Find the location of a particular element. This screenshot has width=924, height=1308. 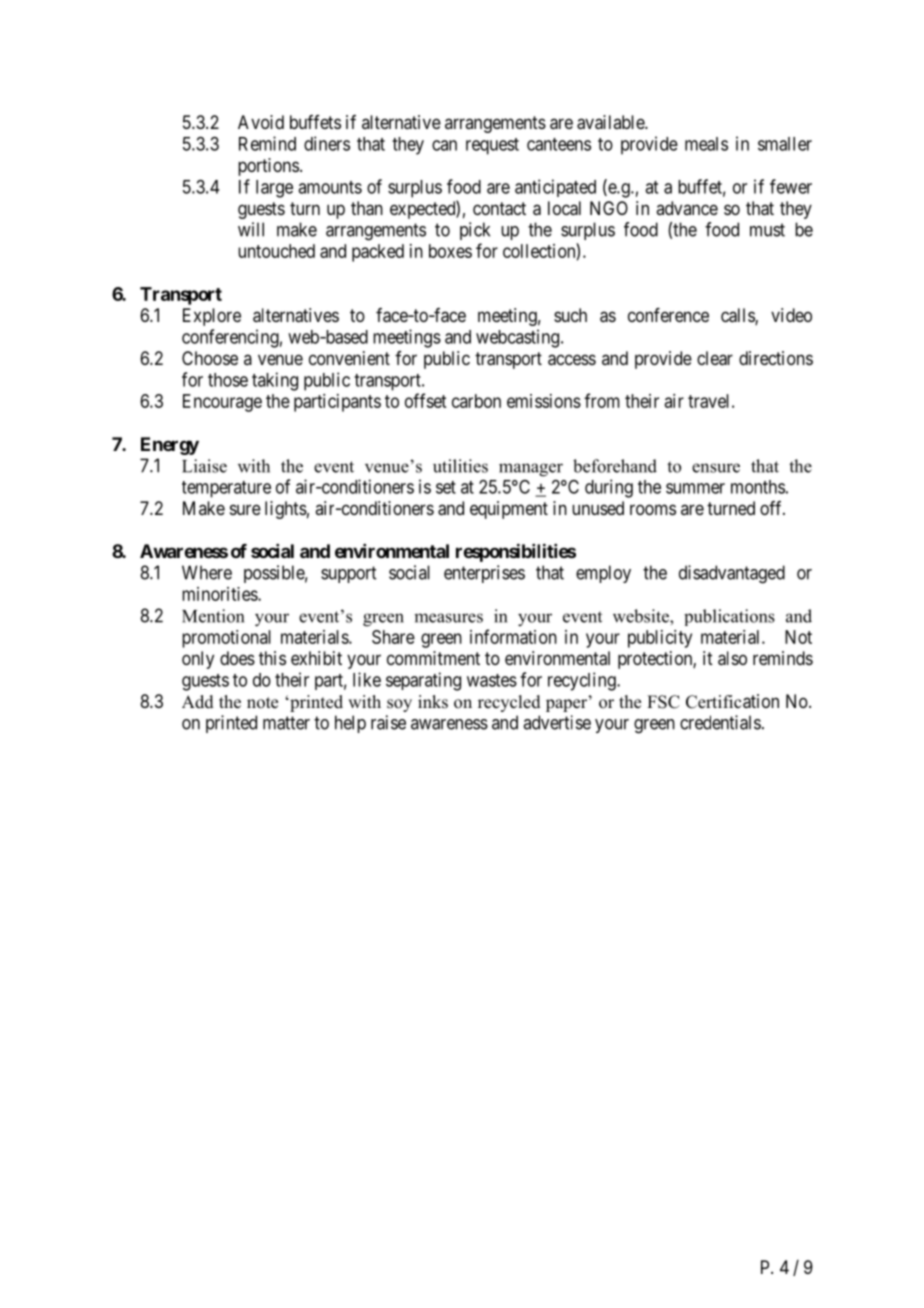

disadvantaged is located at coordinates (732, 574).
